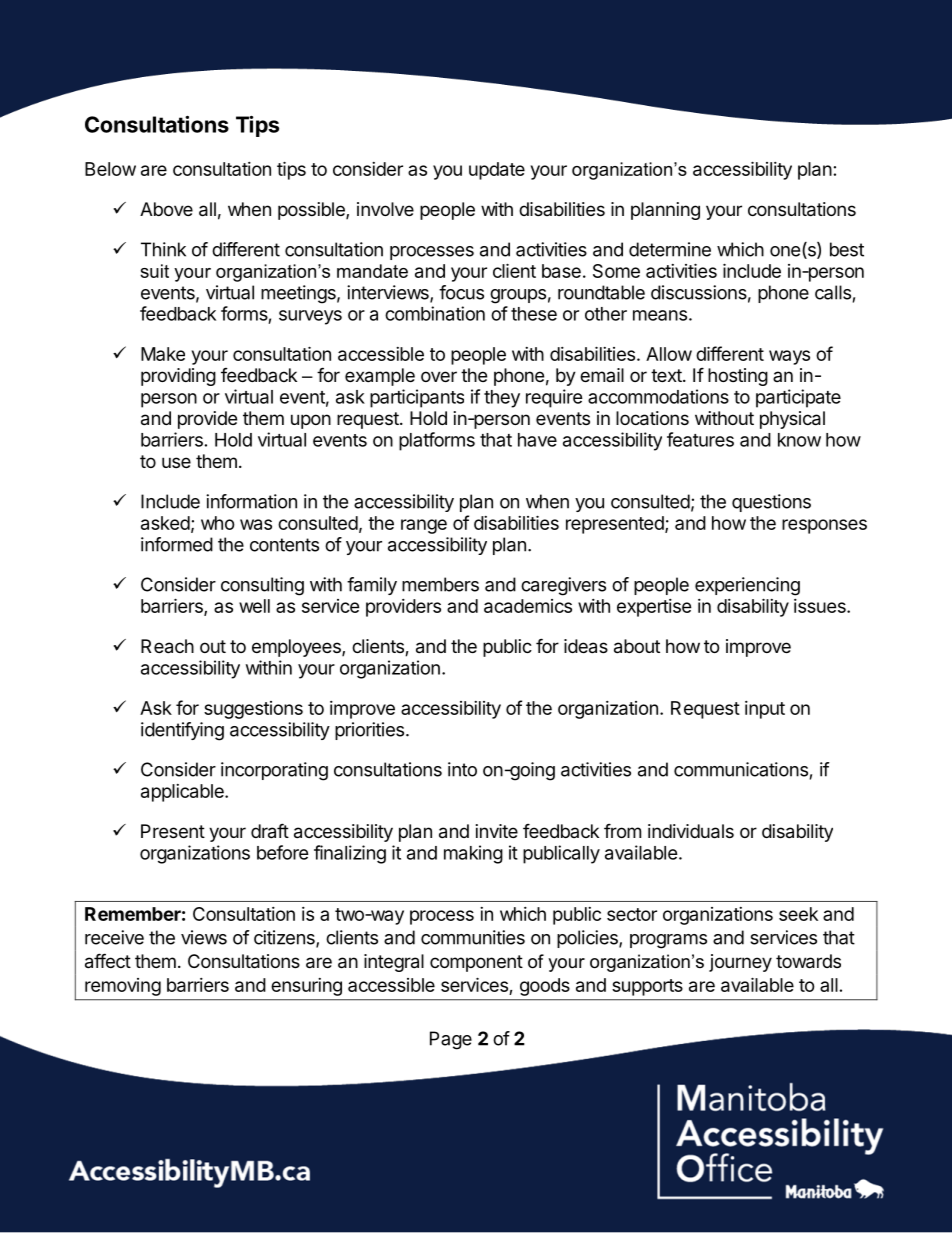 The width and height of the screenshot is (952, 1233). Describe the element at coordinates (123, 987) in the screenshot. I see `removing` at that location.
